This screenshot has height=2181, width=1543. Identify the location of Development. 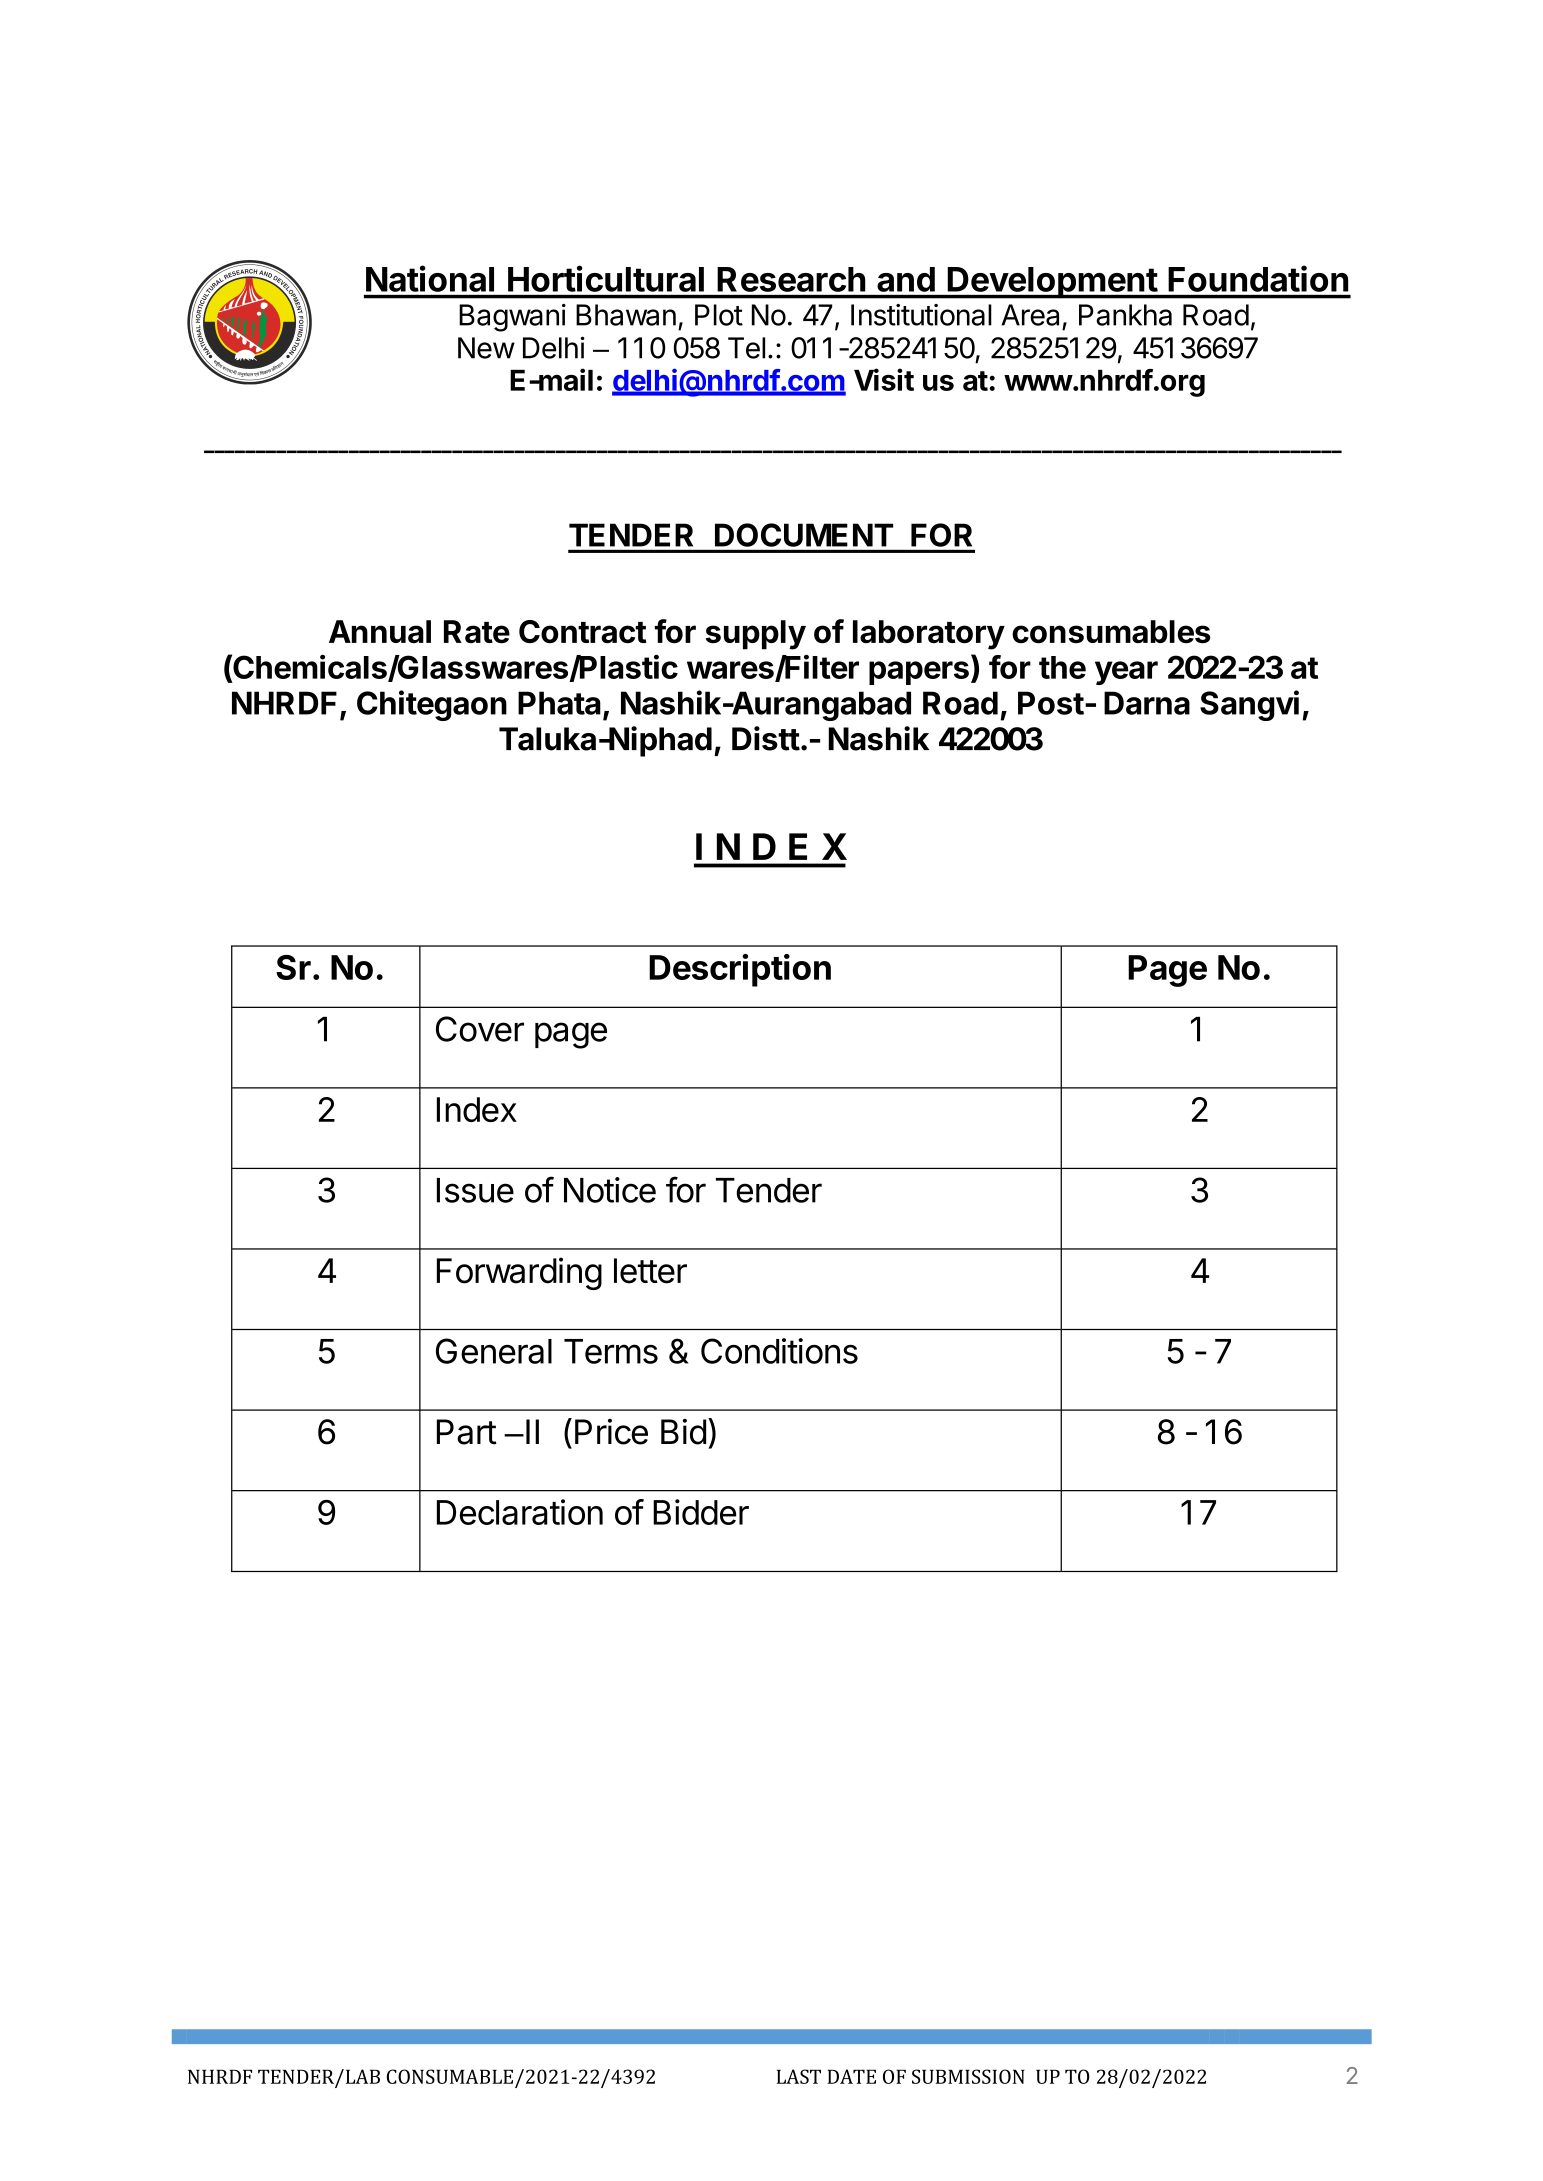
(1052, 283).
